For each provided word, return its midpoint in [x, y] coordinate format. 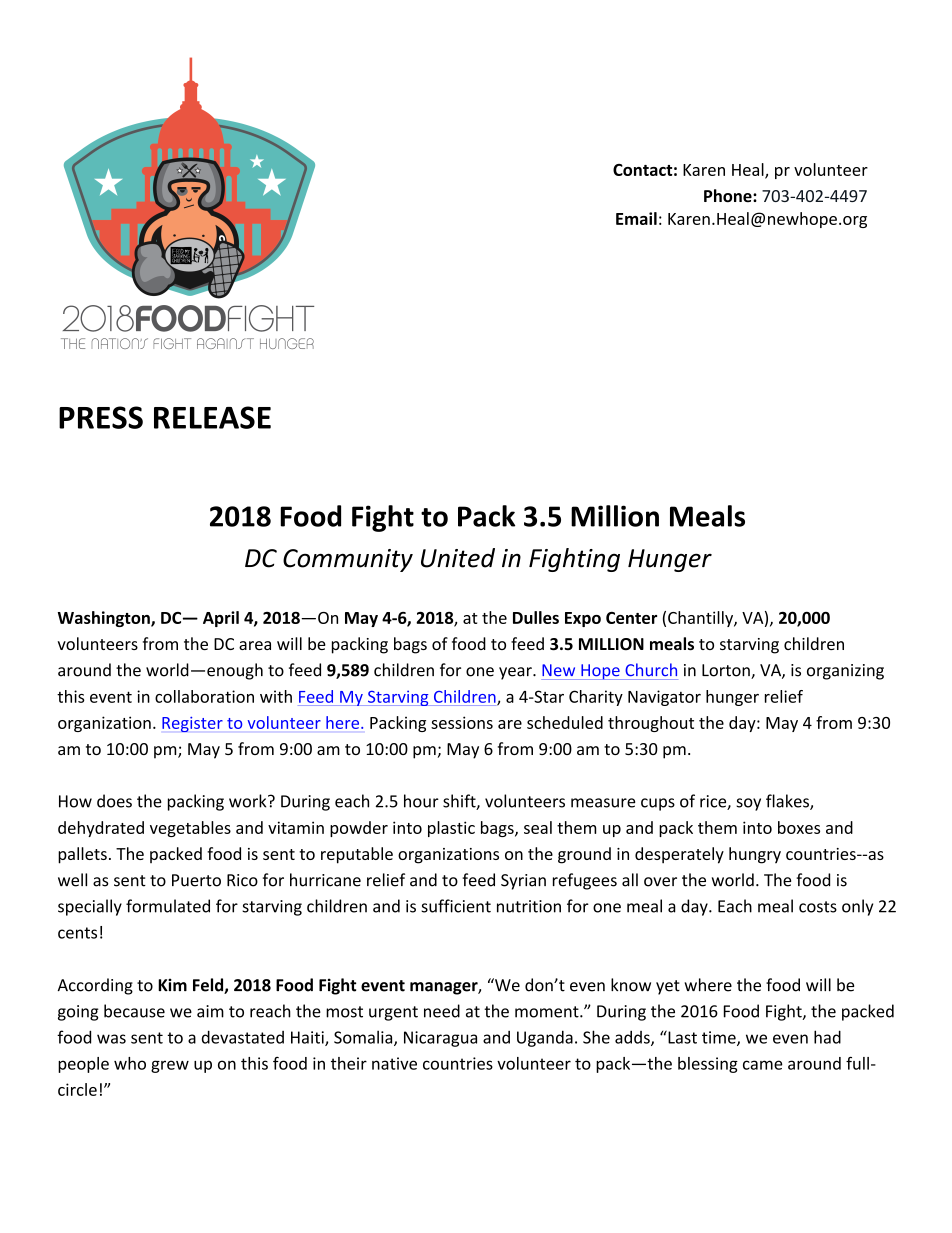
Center [631, 618]
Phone [729, 196]
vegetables [190, 829]
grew [170, 1066]
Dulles [536, 617]
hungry [755, 855]
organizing [845, 672]
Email [636, 218]
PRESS [101, 417]
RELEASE [212, 417]
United [458, 558]
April [221, 619]
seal [538, 827]
